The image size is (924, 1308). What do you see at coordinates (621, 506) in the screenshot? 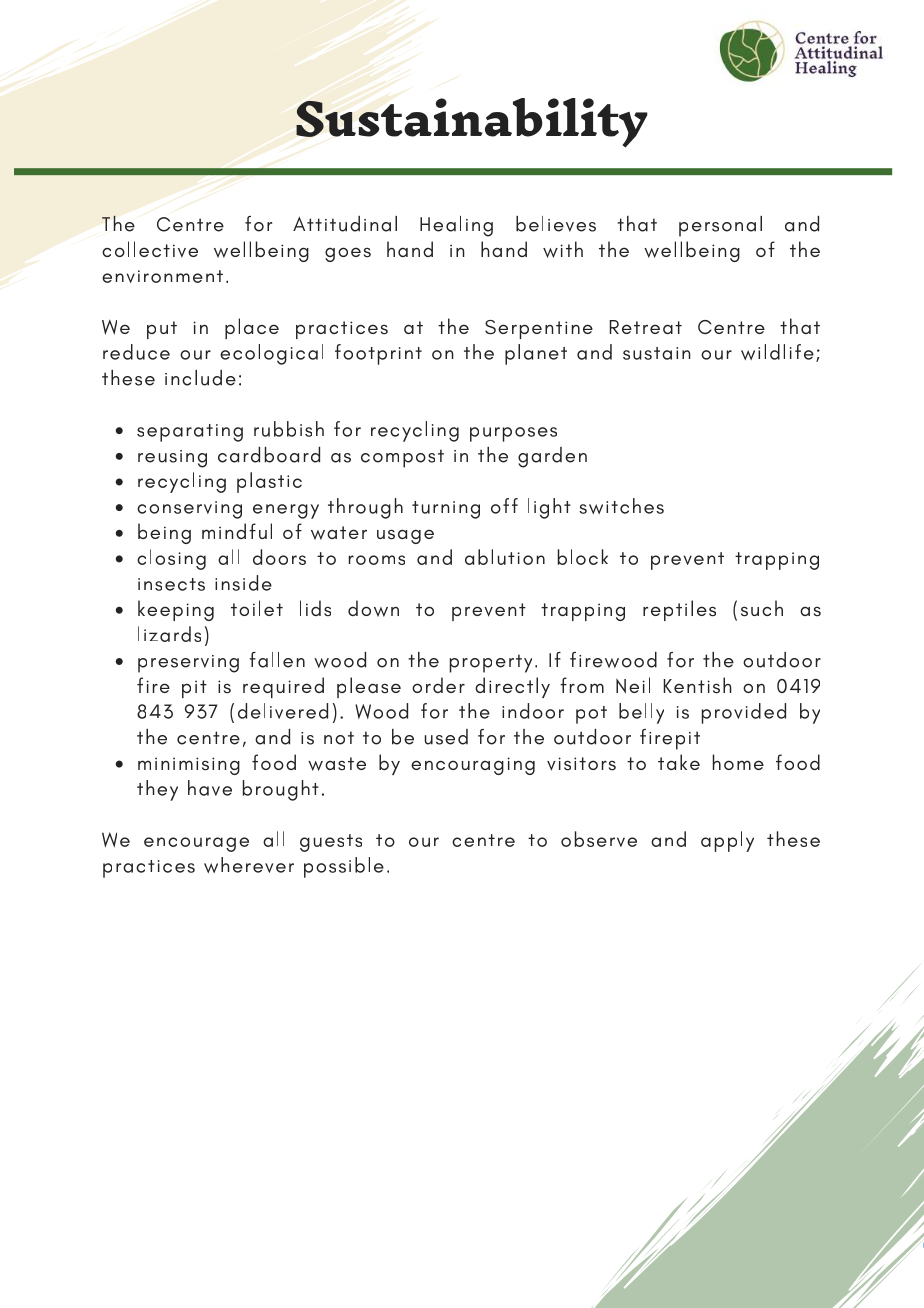
I see `switches` at bounding box center [621, 506].
